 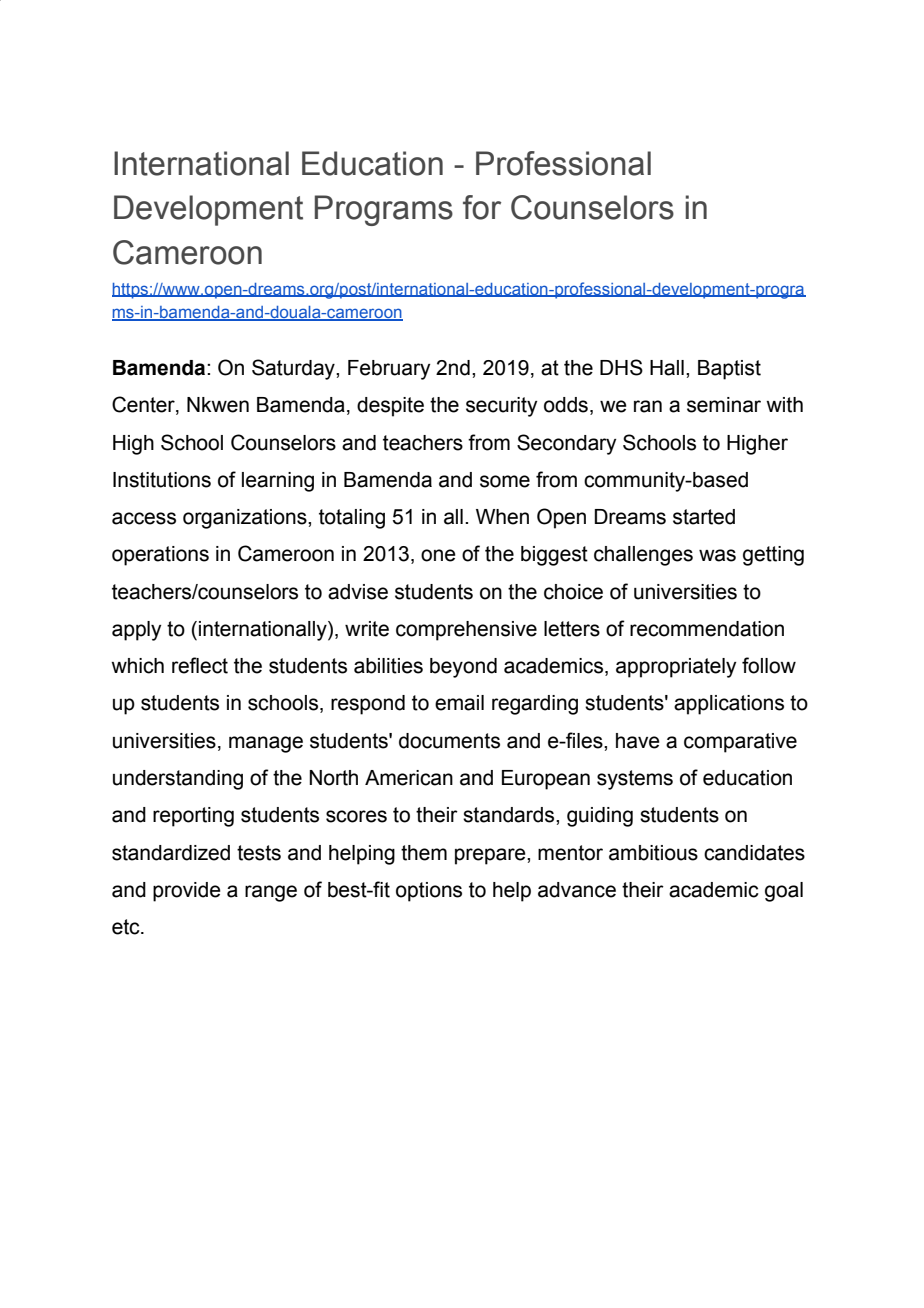 What do you see at coordinates (676, 668) in the screenshot?
I see `appropriately` at bounding box center [676, 668].
